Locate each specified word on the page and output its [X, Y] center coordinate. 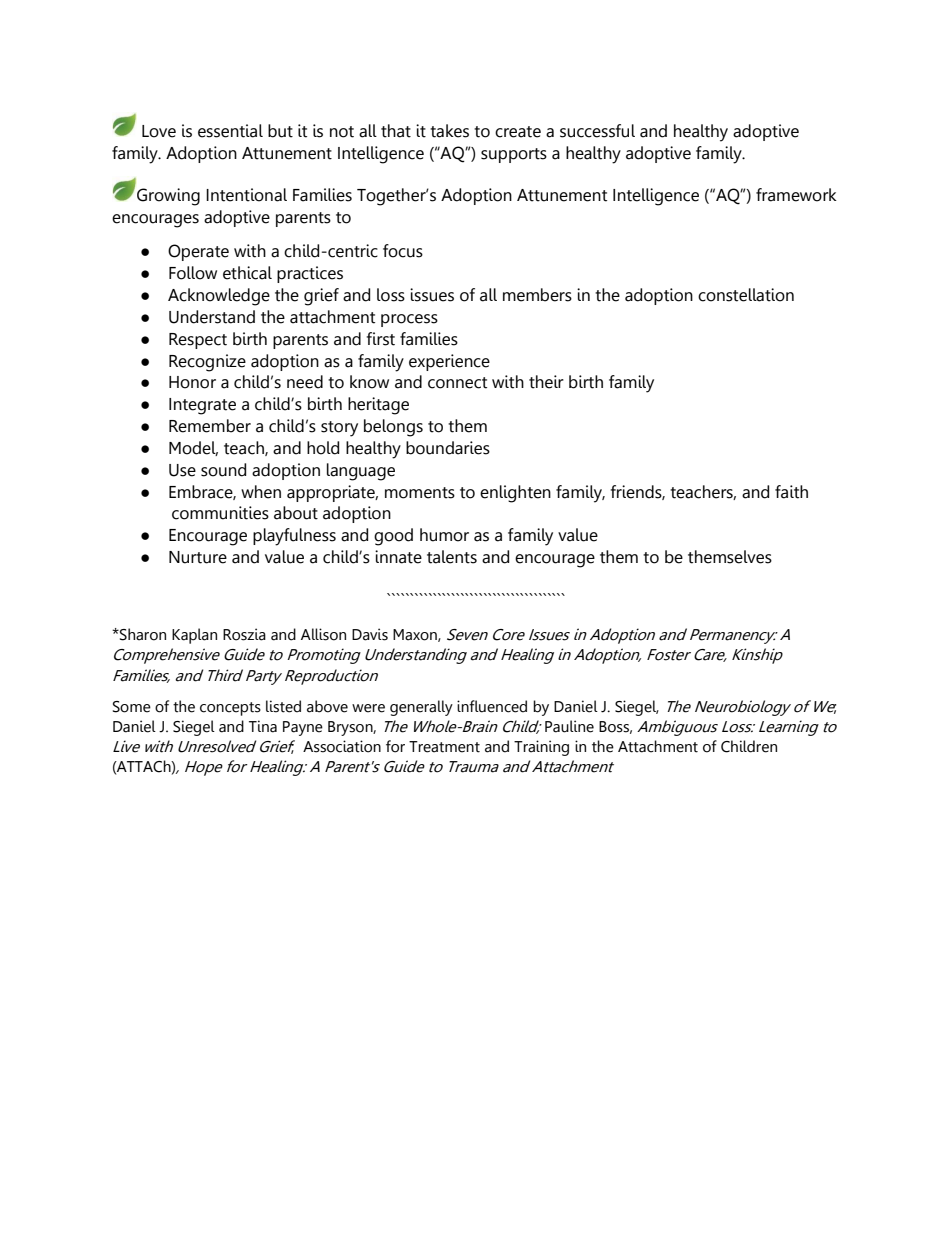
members [537, 295]
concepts [230, 709]
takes [449, 131]
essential [230, 131]
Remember [210, 426]
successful [597, 131]
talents [452, 557]
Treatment [444, 747]
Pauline [569, 726]
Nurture [198, 557]
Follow [193, 273]
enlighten [515, 494]
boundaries [448, 448]
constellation [746, 295]
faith [791, 492]
